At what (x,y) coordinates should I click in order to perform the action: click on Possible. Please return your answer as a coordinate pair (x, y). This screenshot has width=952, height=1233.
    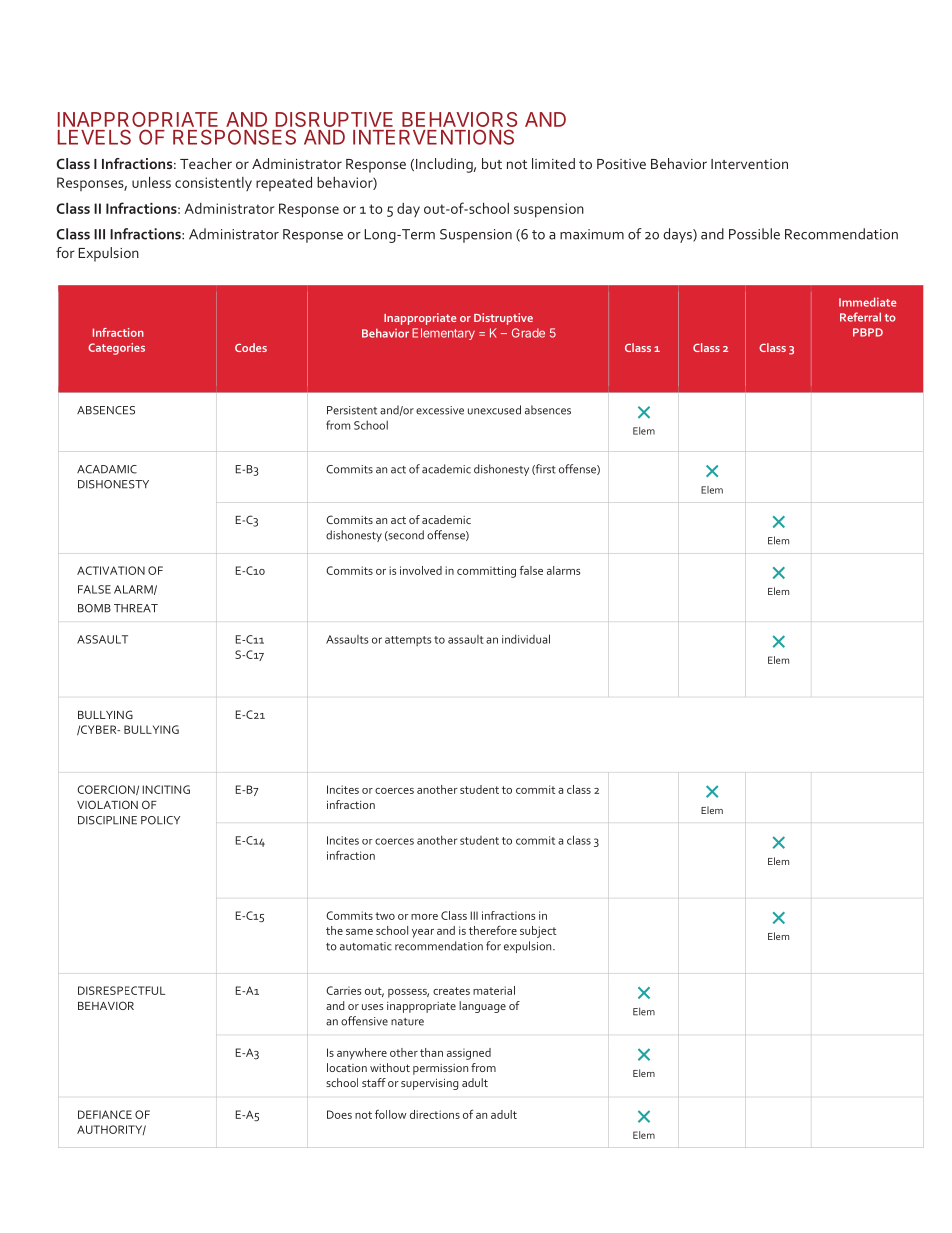
    Looking at the image, I should click on (754, 234).
